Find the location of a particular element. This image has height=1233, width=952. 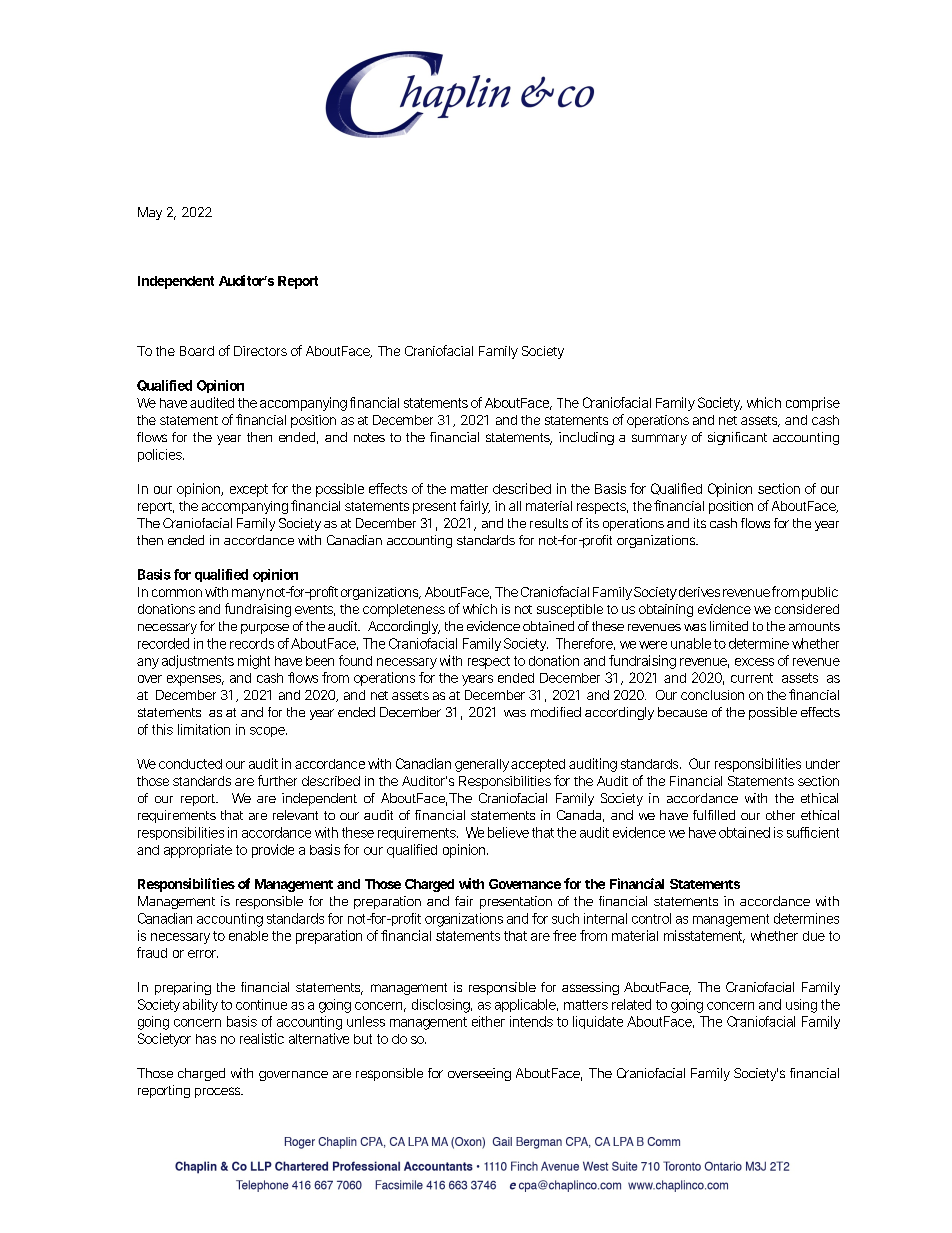

May is located at coordinates (150, 213).
